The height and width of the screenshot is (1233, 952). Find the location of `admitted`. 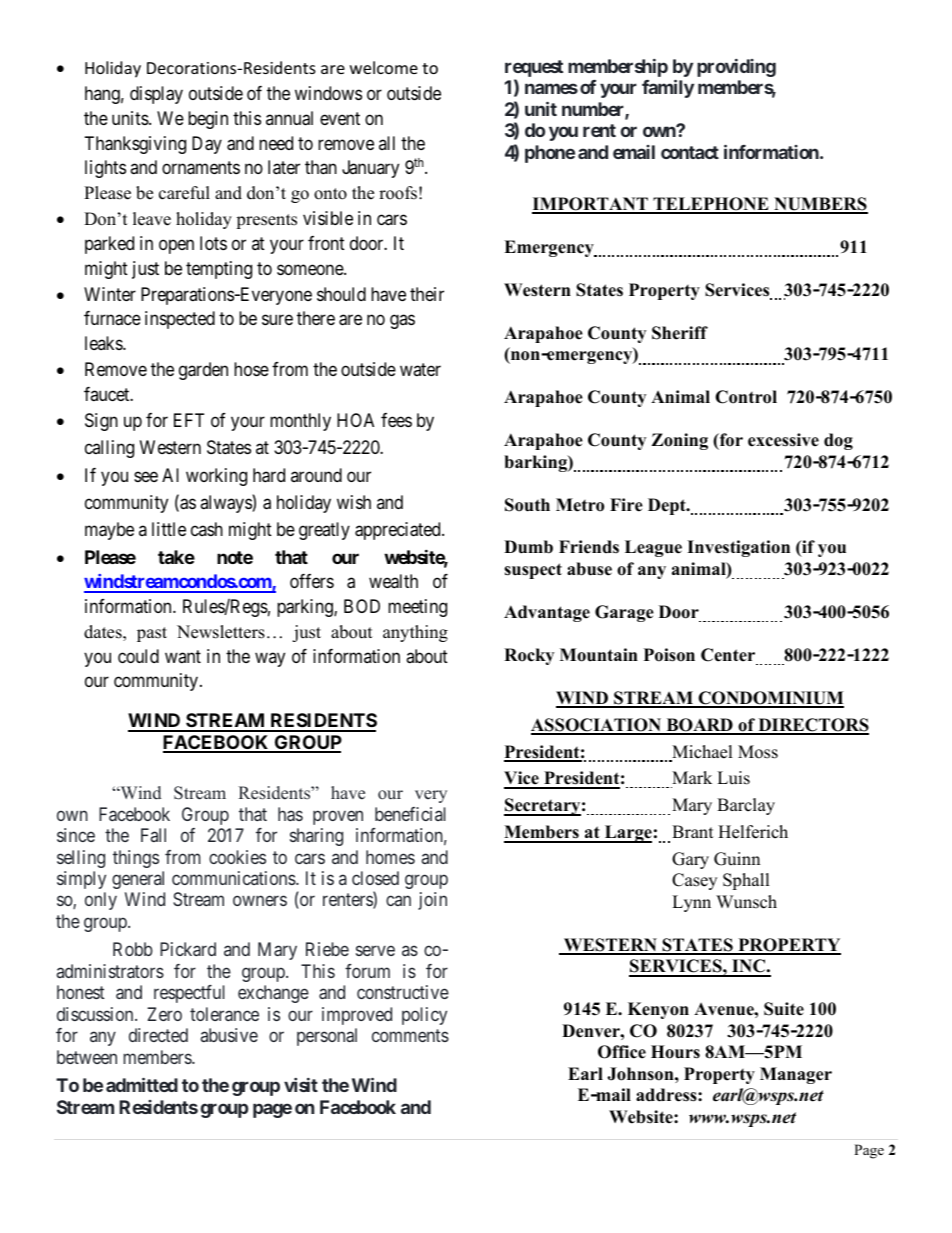

admitted is located at coordinates (142, 1085).
